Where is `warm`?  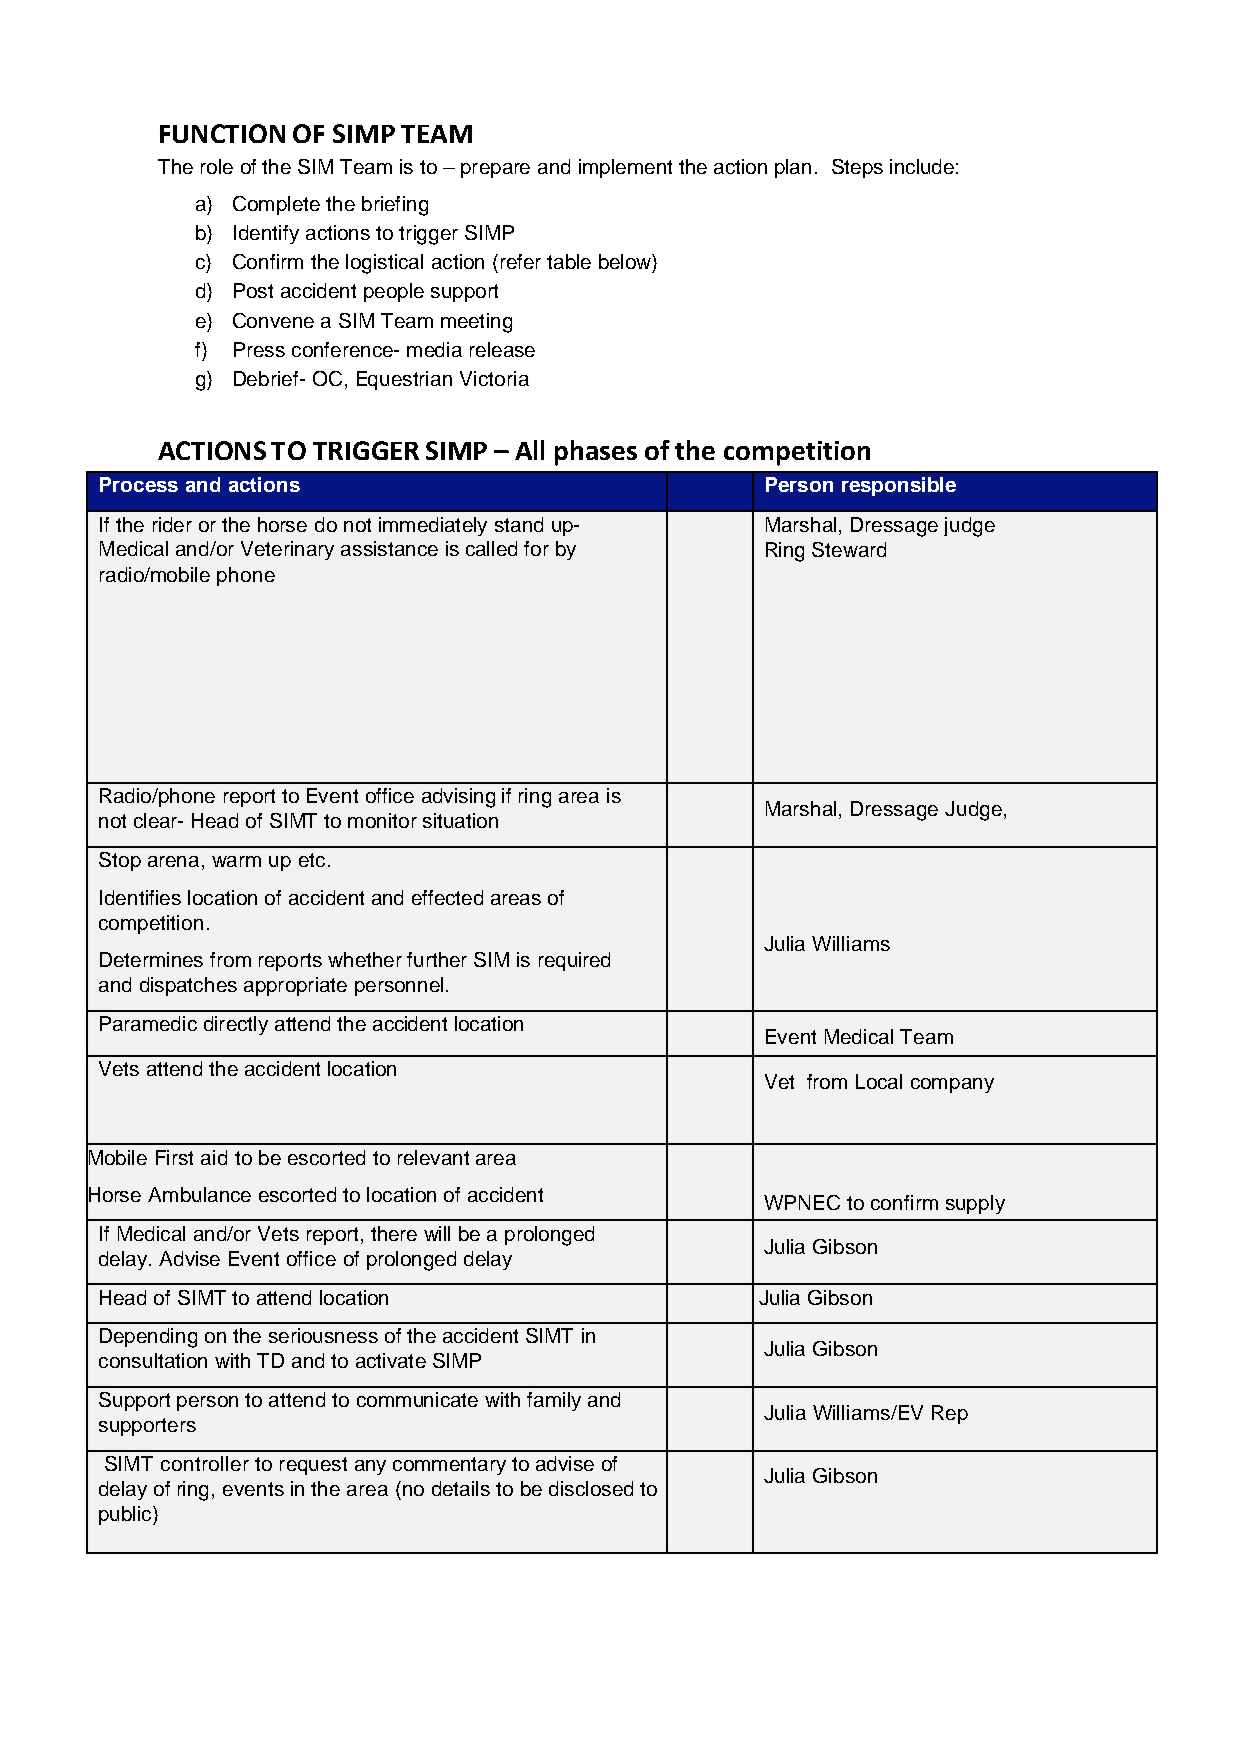
warm is located at coordinates (236, 861).
